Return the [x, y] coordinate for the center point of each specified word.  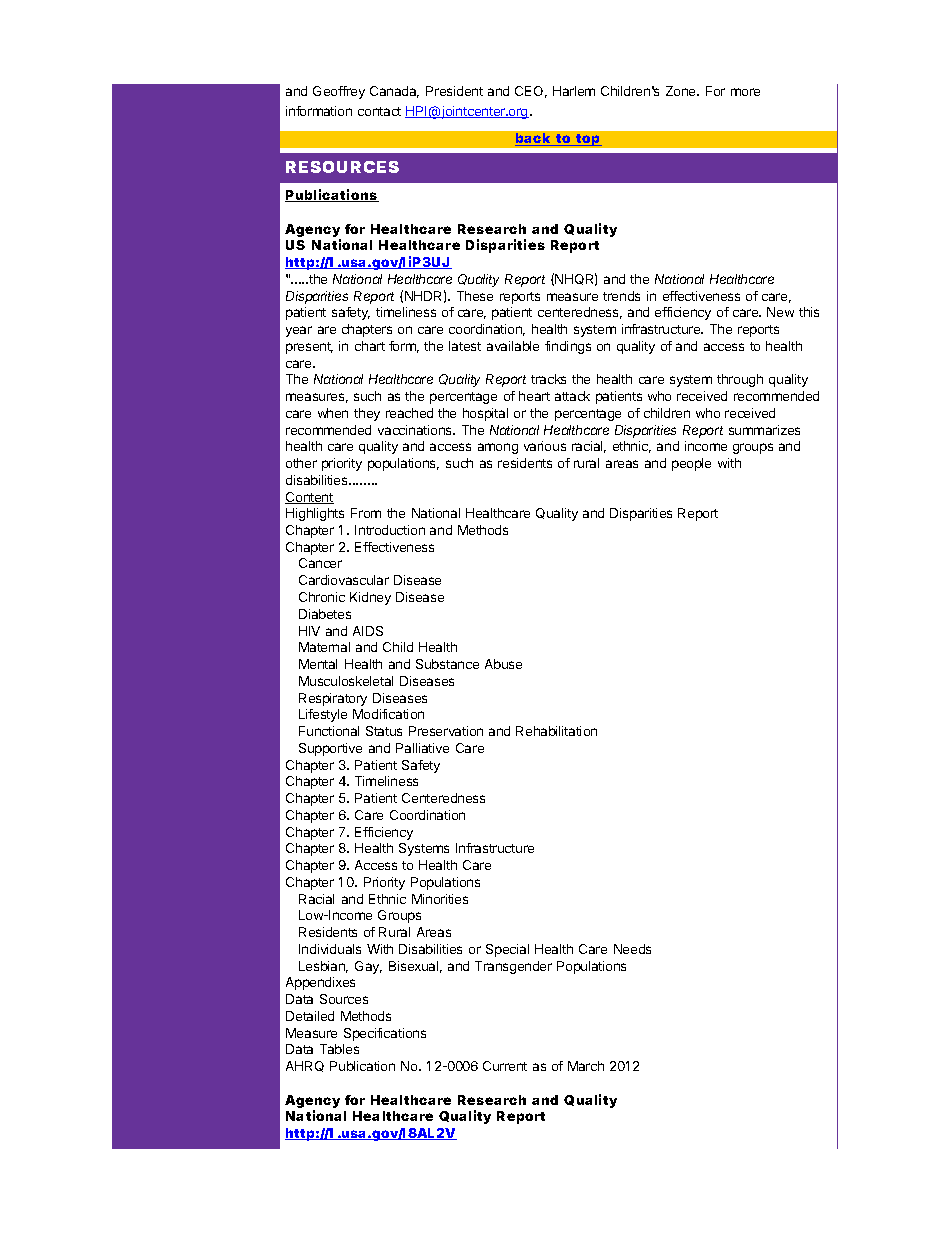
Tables [339, 1049]
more [745, 92]
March [586, 1066]
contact [379, 111]
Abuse [503, 664]
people [691, 464]
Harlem [574, 91]
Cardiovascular [344, 580]
